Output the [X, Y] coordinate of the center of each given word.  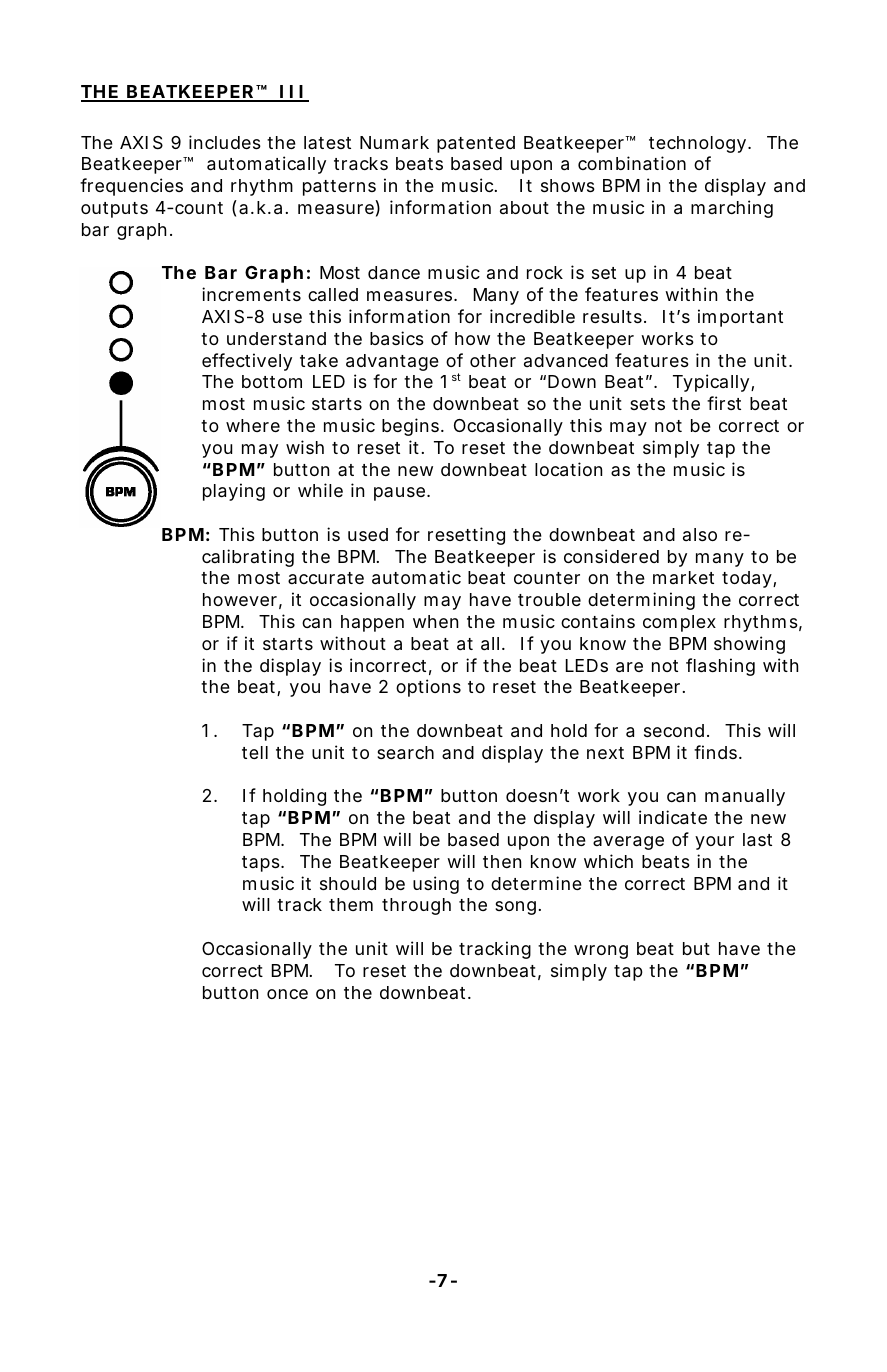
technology [697, 144]
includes [225, 142]
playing [234, 492]
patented [476, 144]
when [435, 621]
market [683, 577]
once [287, 994]
